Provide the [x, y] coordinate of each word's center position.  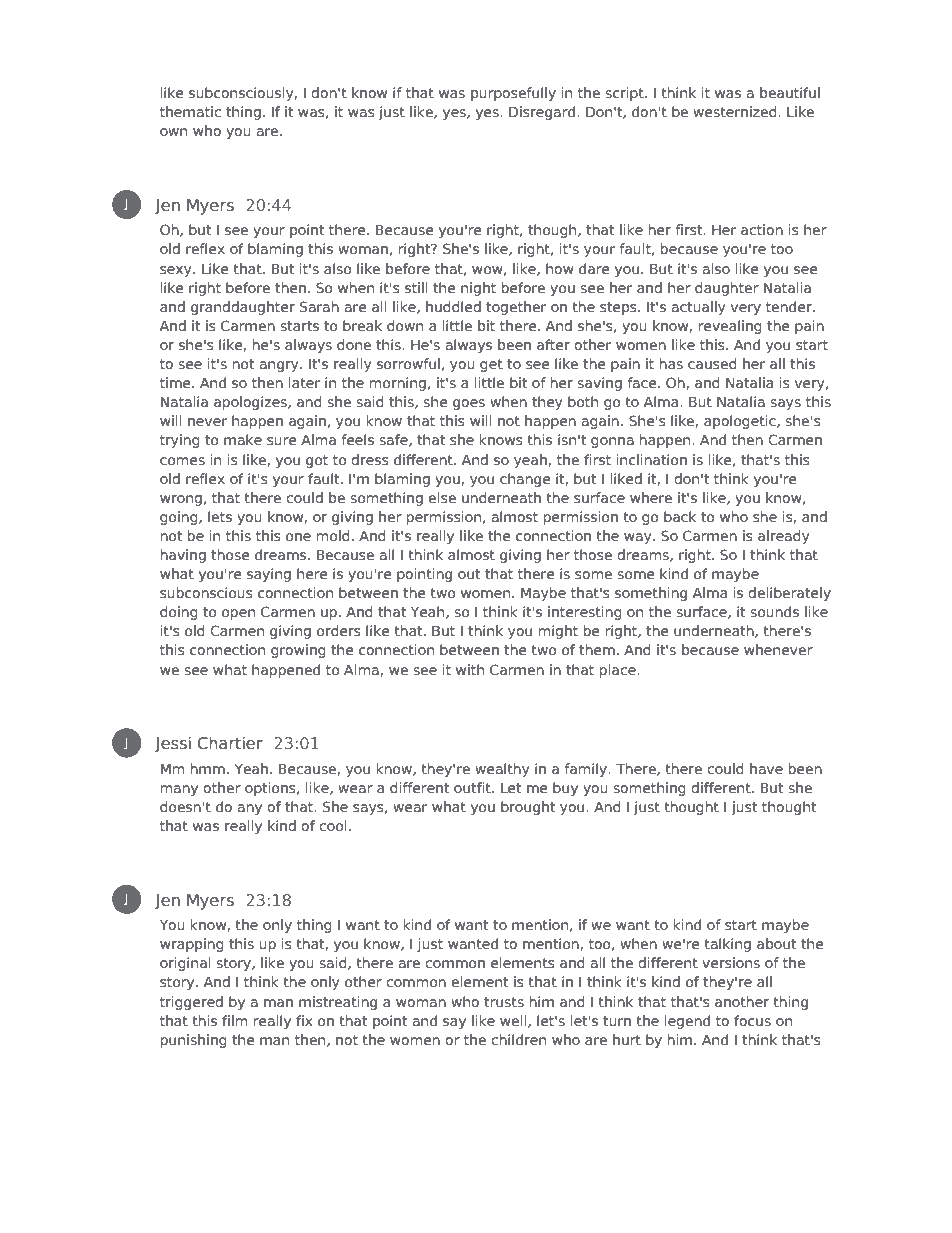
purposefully [513, 94]
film [234, 1020]
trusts [504, 1002]
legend [687, 1022]
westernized [736, 111]
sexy [177, 271]
